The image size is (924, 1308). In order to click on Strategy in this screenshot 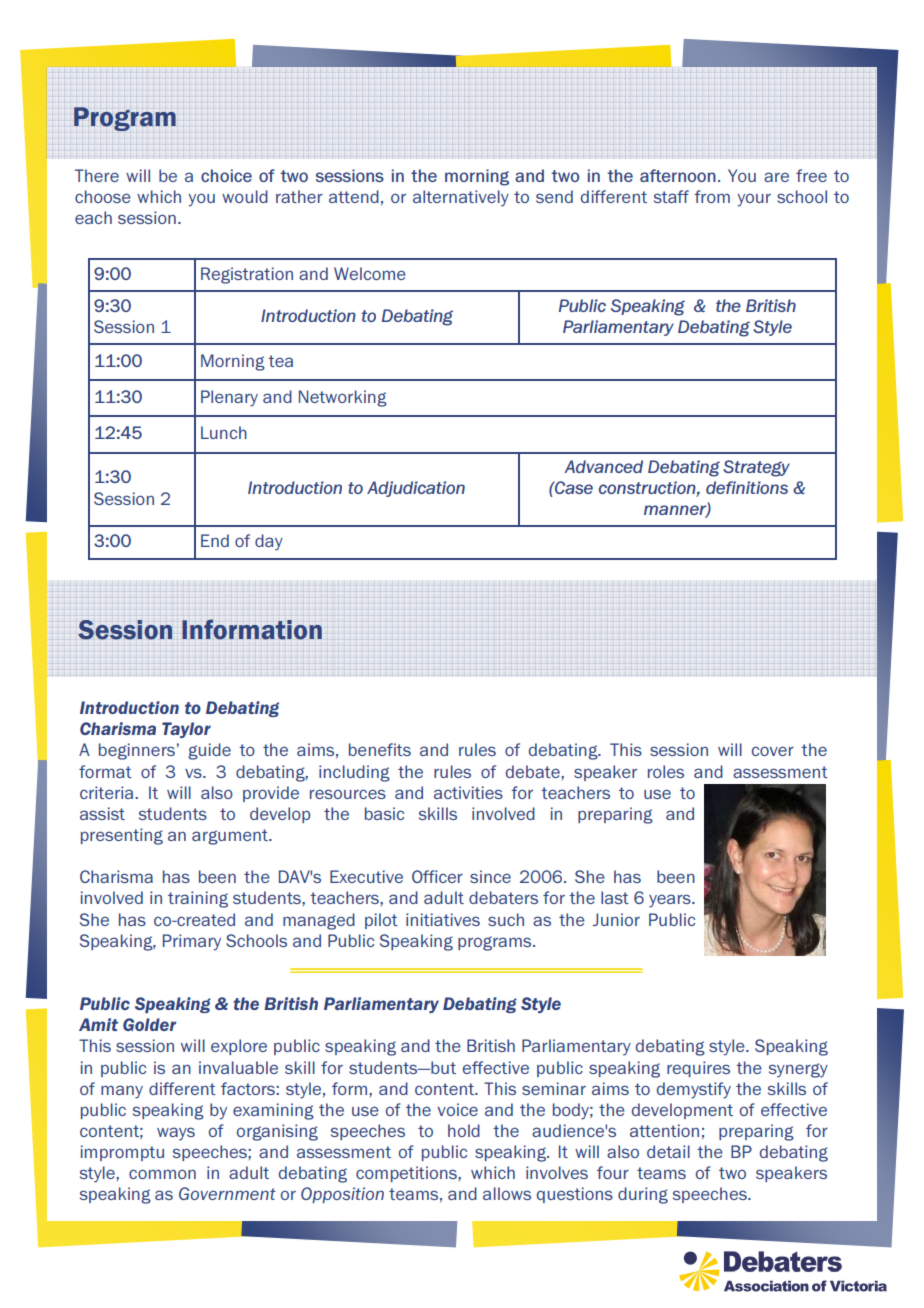, I will do `click(756, 468)`.
